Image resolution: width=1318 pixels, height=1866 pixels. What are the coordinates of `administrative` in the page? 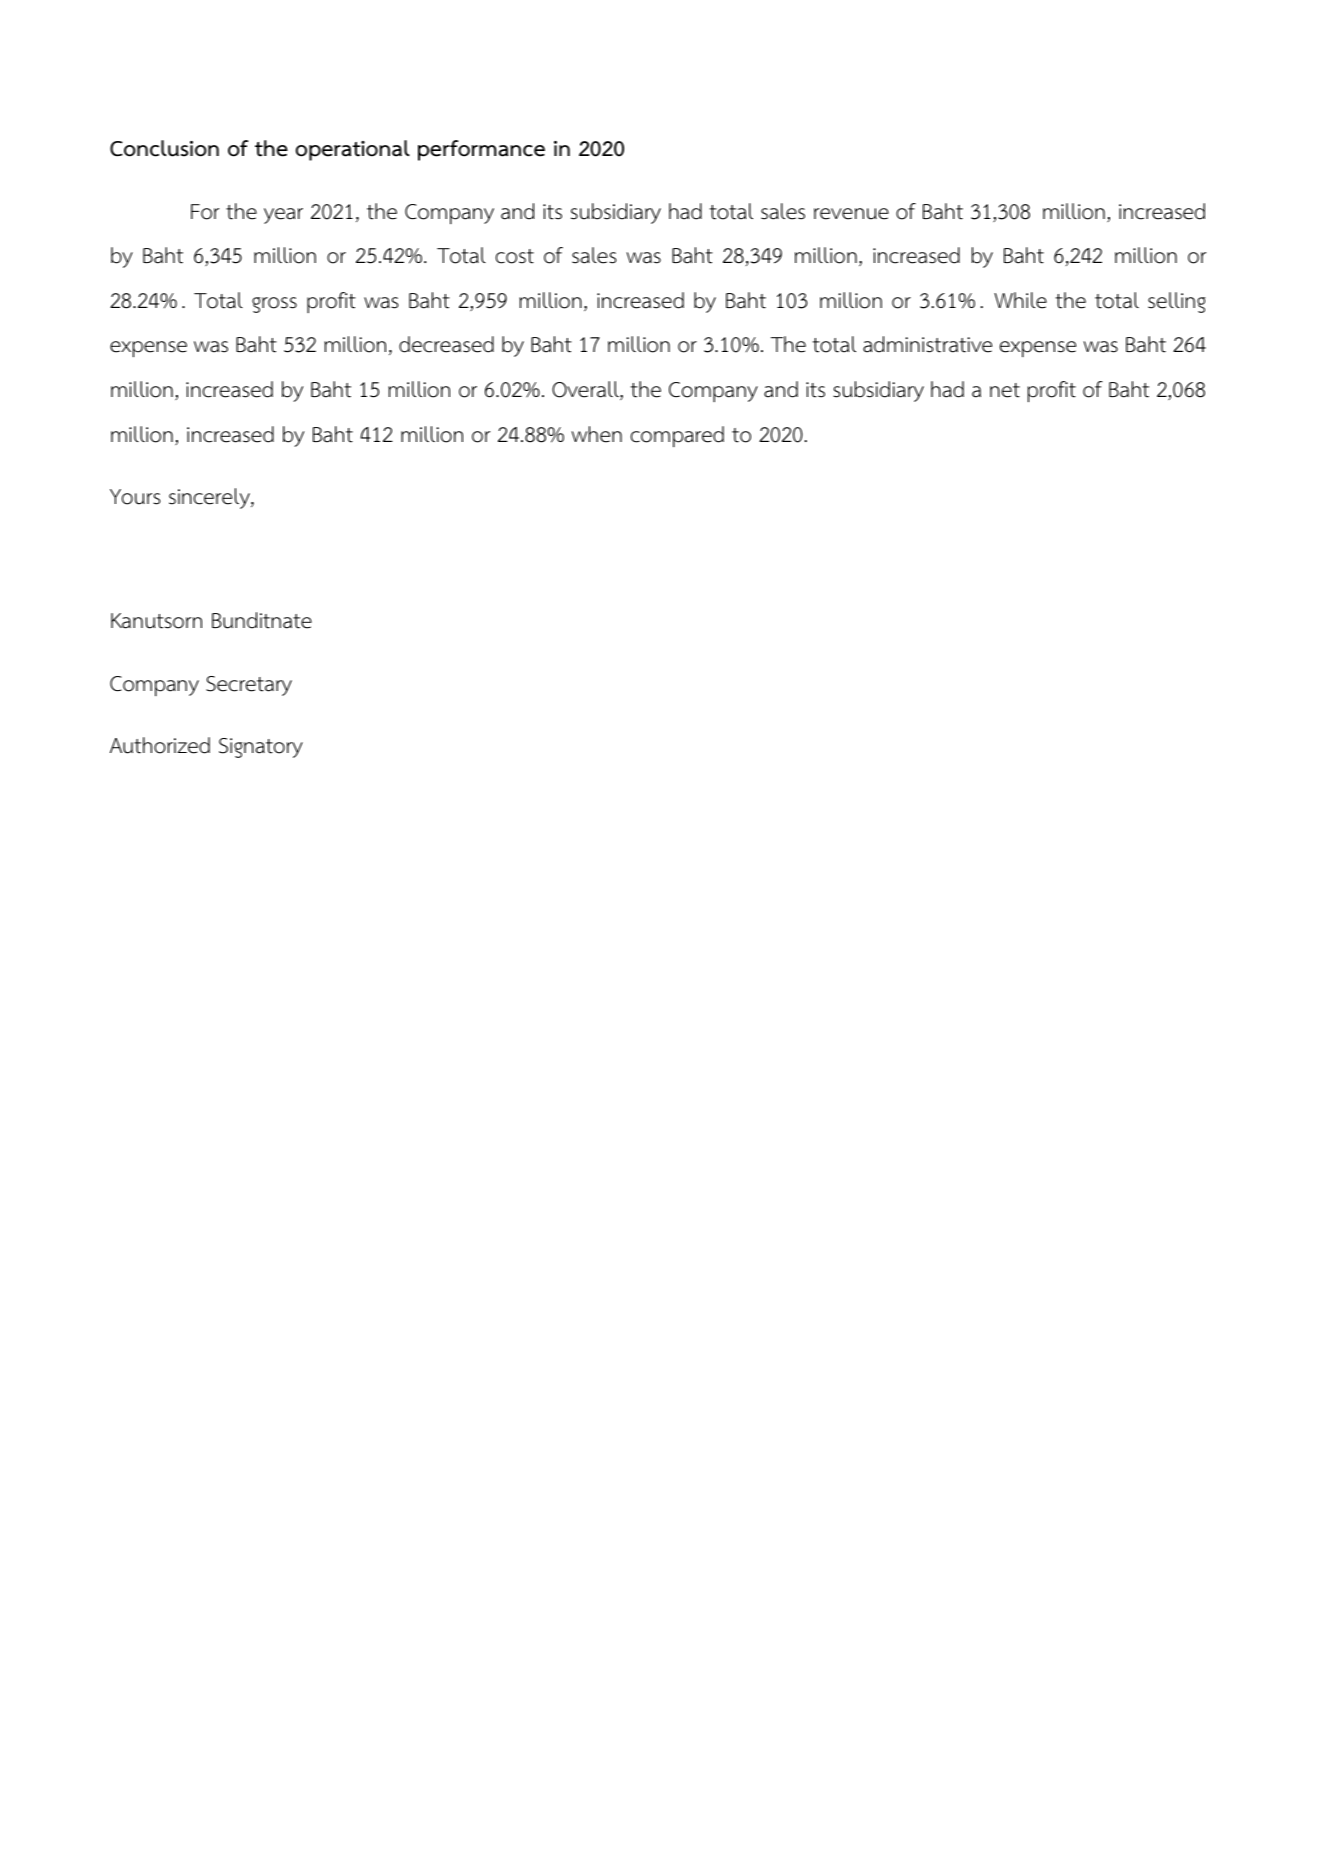 It's located at (927, 344).
